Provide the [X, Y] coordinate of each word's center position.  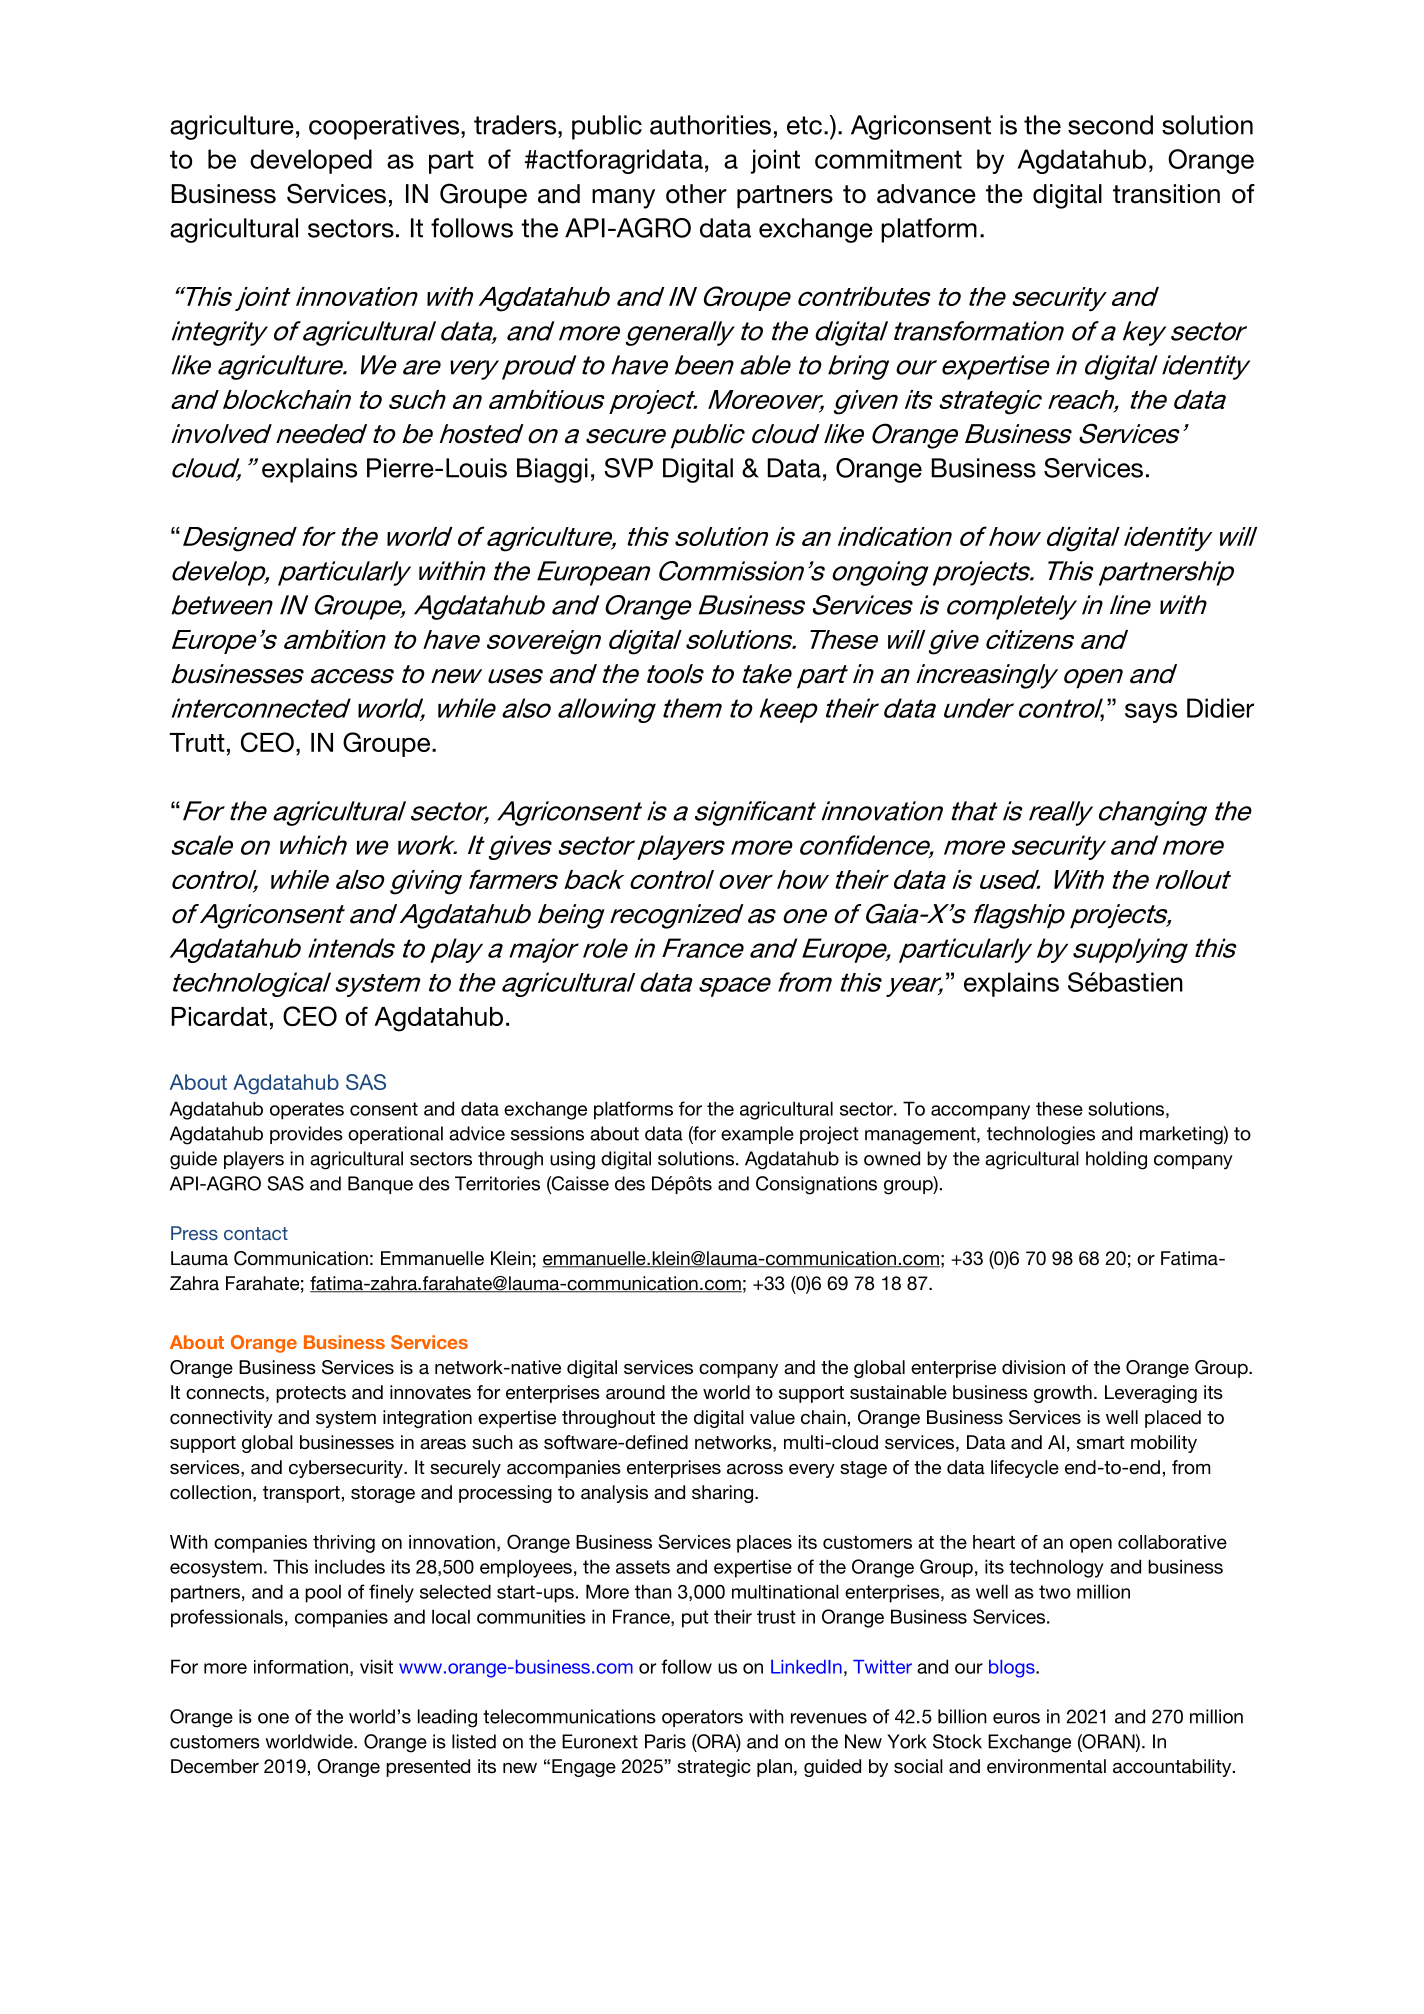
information [301, 1666]
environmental [1046, 1766]
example [757, 1135]
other [696, 194]
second [1110, 125]
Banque [380, 1185]
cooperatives [385, 127]
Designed [240, 539]
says [1151, 713]
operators [702, 1718]
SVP [628, 468]
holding [1116, 1160]
